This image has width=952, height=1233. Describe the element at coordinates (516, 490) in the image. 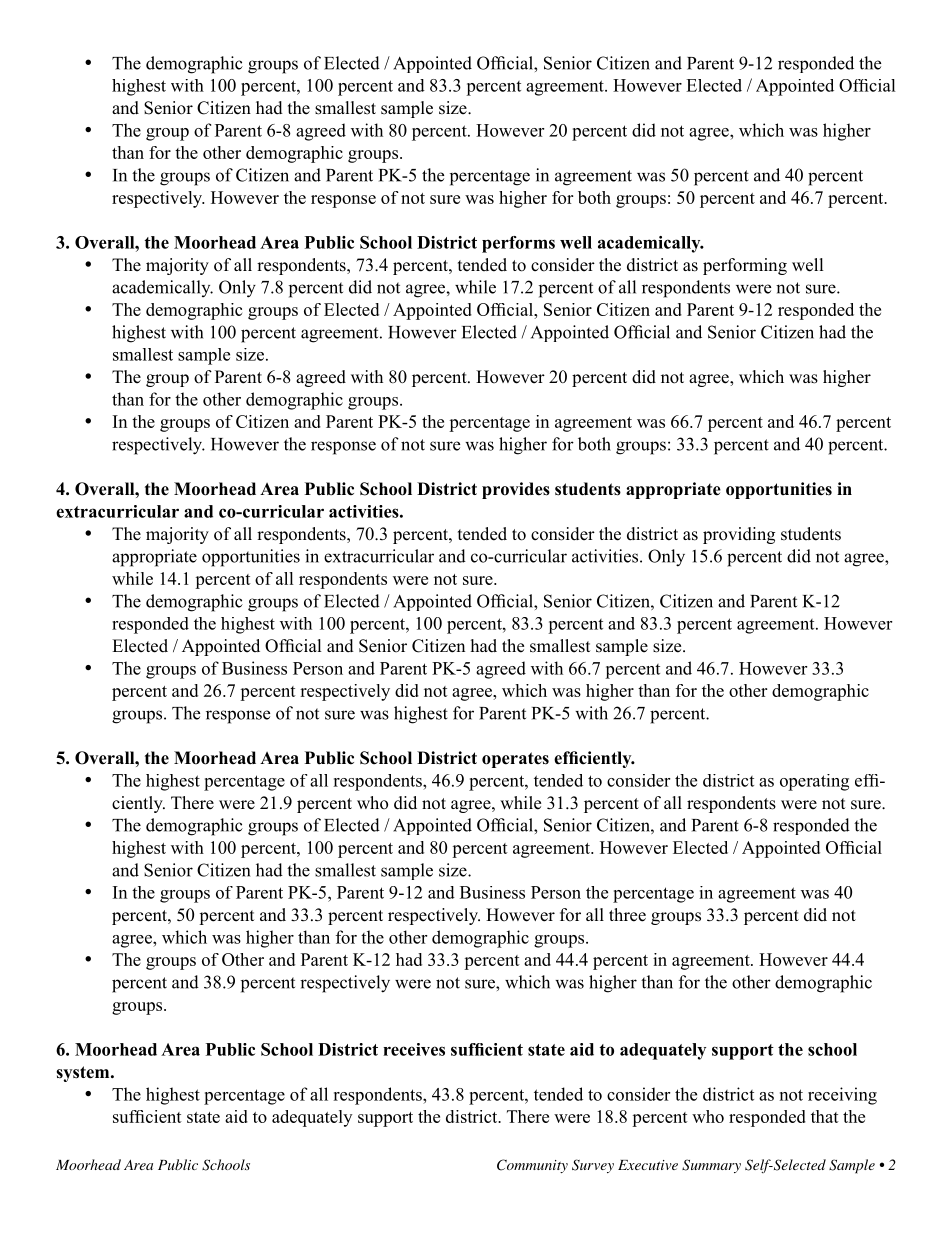

I see `provides` at that location.
